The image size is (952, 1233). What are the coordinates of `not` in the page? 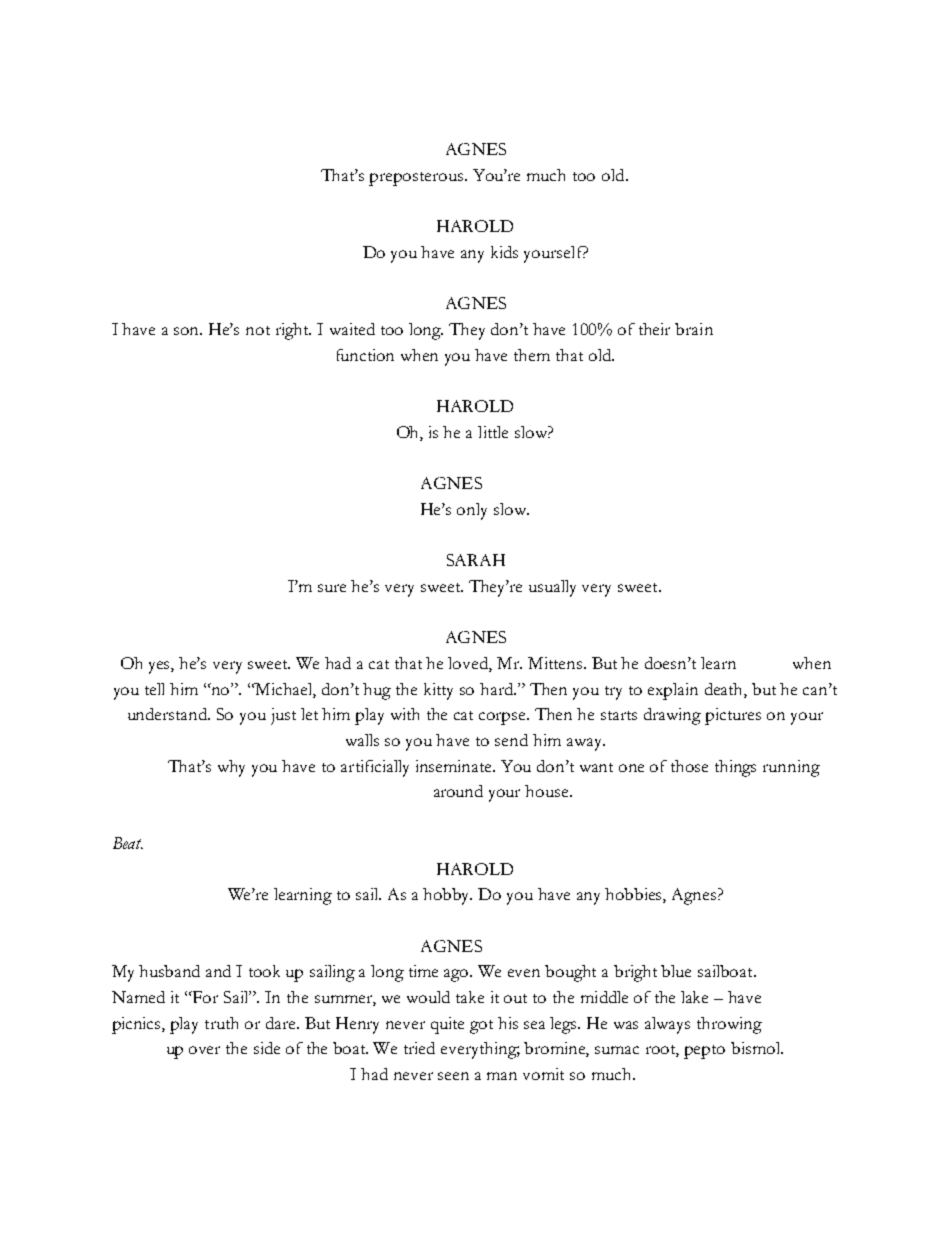 It's located at (258, 330).
